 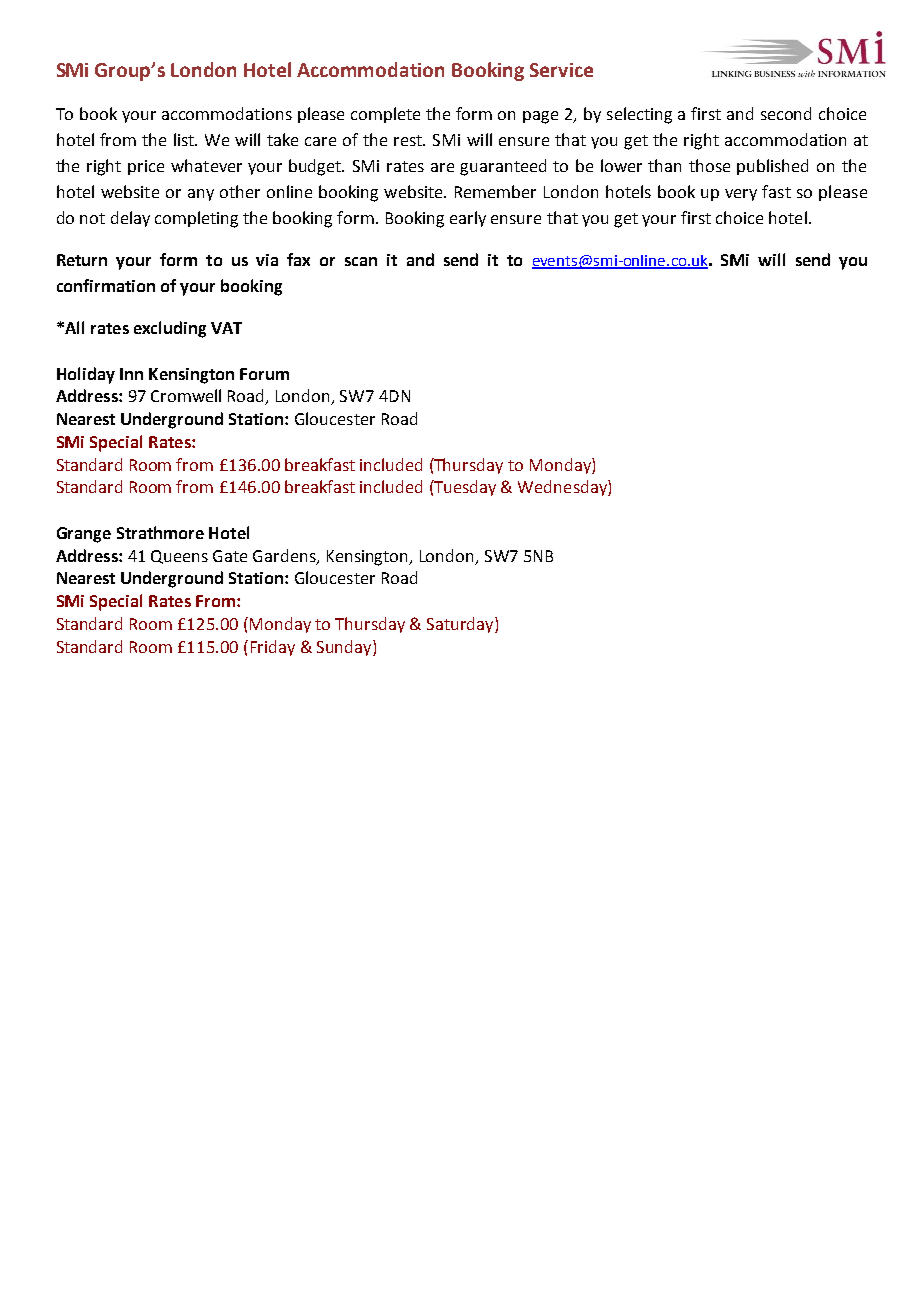 What do you see at coordinates (273, 648) in the page?
I see `Friday` at bounding box center [273, 648].
